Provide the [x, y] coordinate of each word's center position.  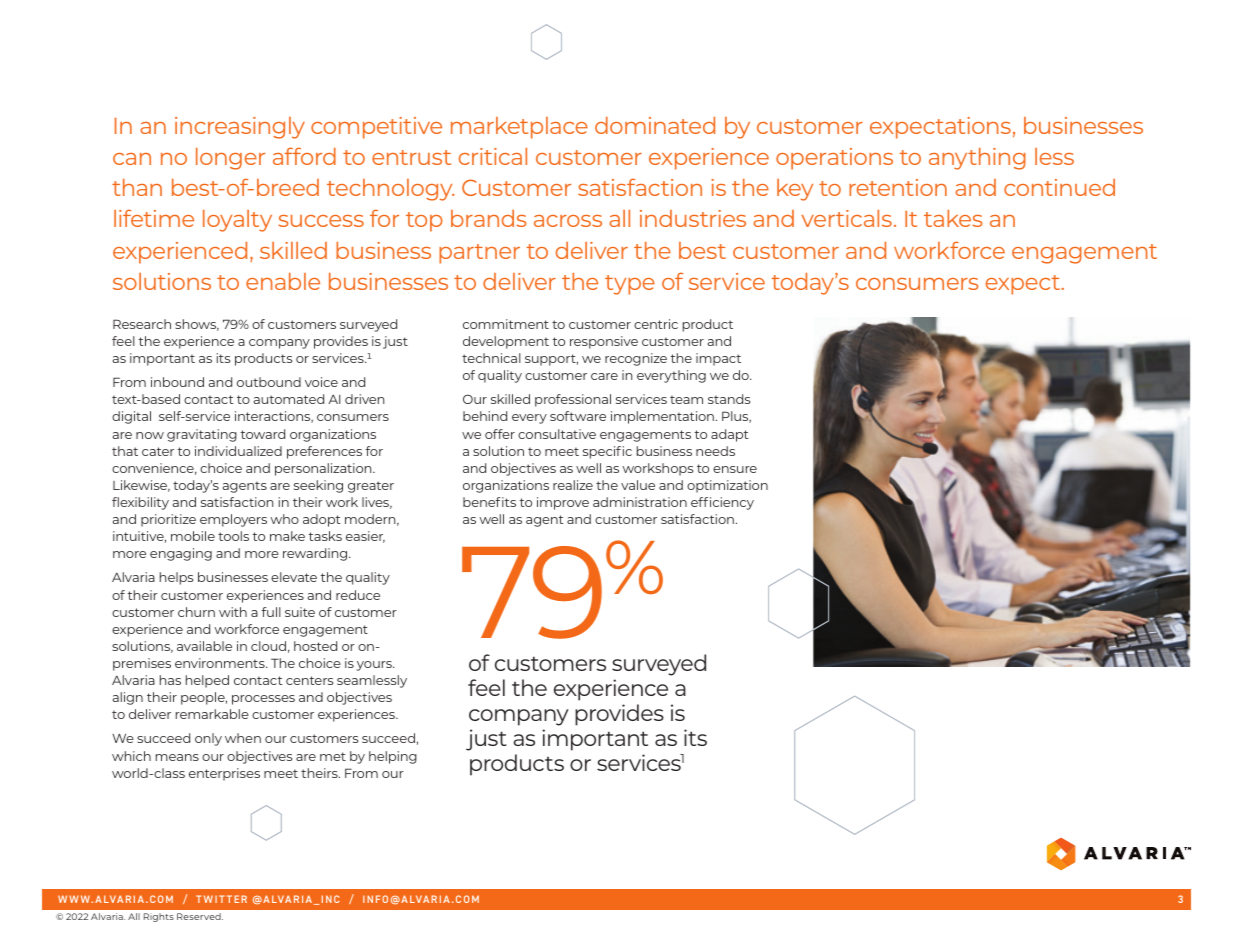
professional [573, 400]
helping [393, 757]
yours [375, 666]
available [204, 646]
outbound [269, 382]
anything [977, 159]
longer [230, 159]
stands [729, 399]
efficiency [722, 503]
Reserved [200, 916]
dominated [655, 125]
